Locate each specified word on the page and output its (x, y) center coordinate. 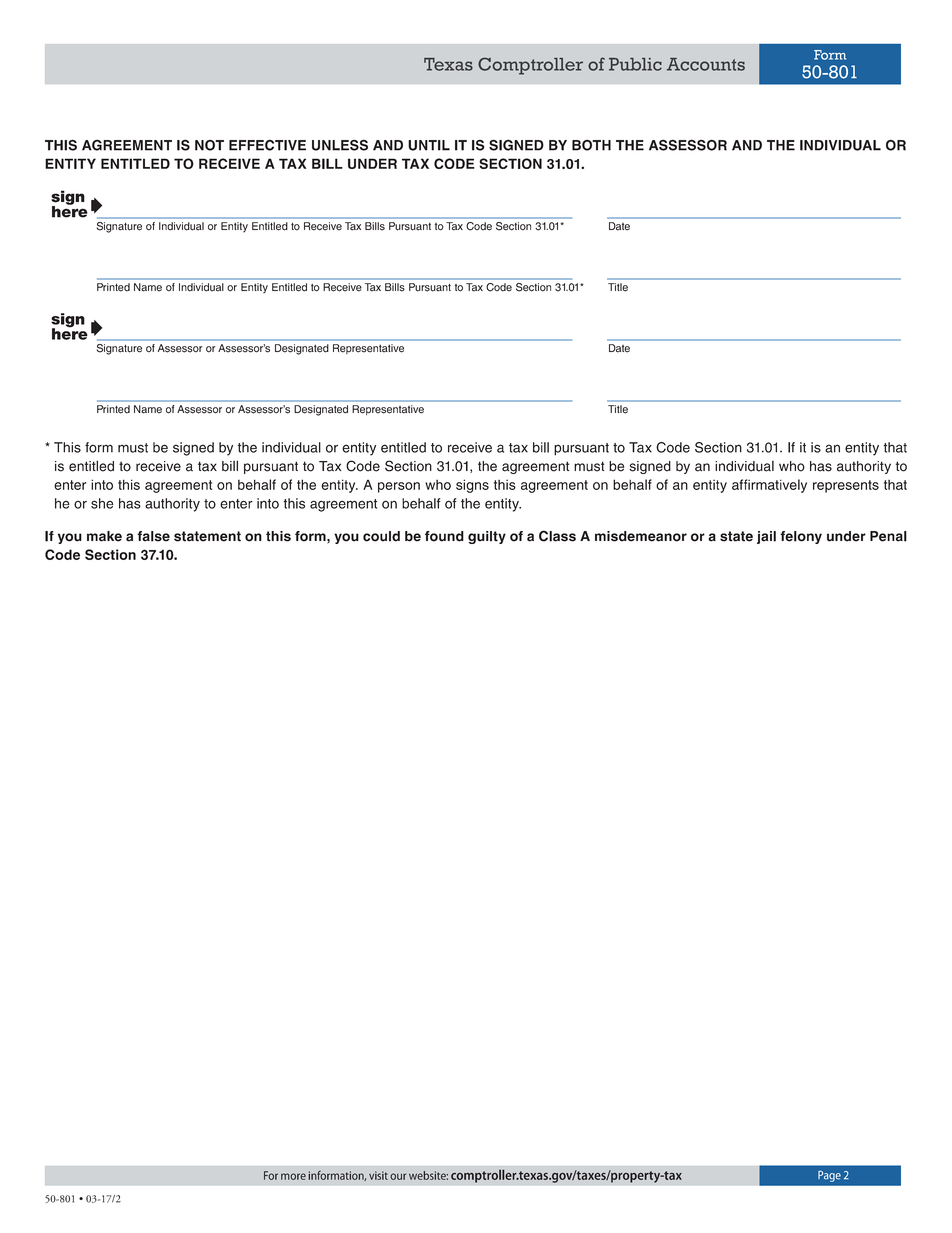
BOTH (591, 145)
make (104, 536)
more (293, 1176)
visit (378, 1175)
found (444, 536)
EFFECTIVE (267, 145)
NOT (209, 145)
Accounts (706, 64)
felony (801, 537)
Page (829, 1176)
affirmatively (769, 486)
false (153, 536)
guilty (487, 537)
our (398, 1176)
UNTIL (429, 145)
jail (766, 537)
